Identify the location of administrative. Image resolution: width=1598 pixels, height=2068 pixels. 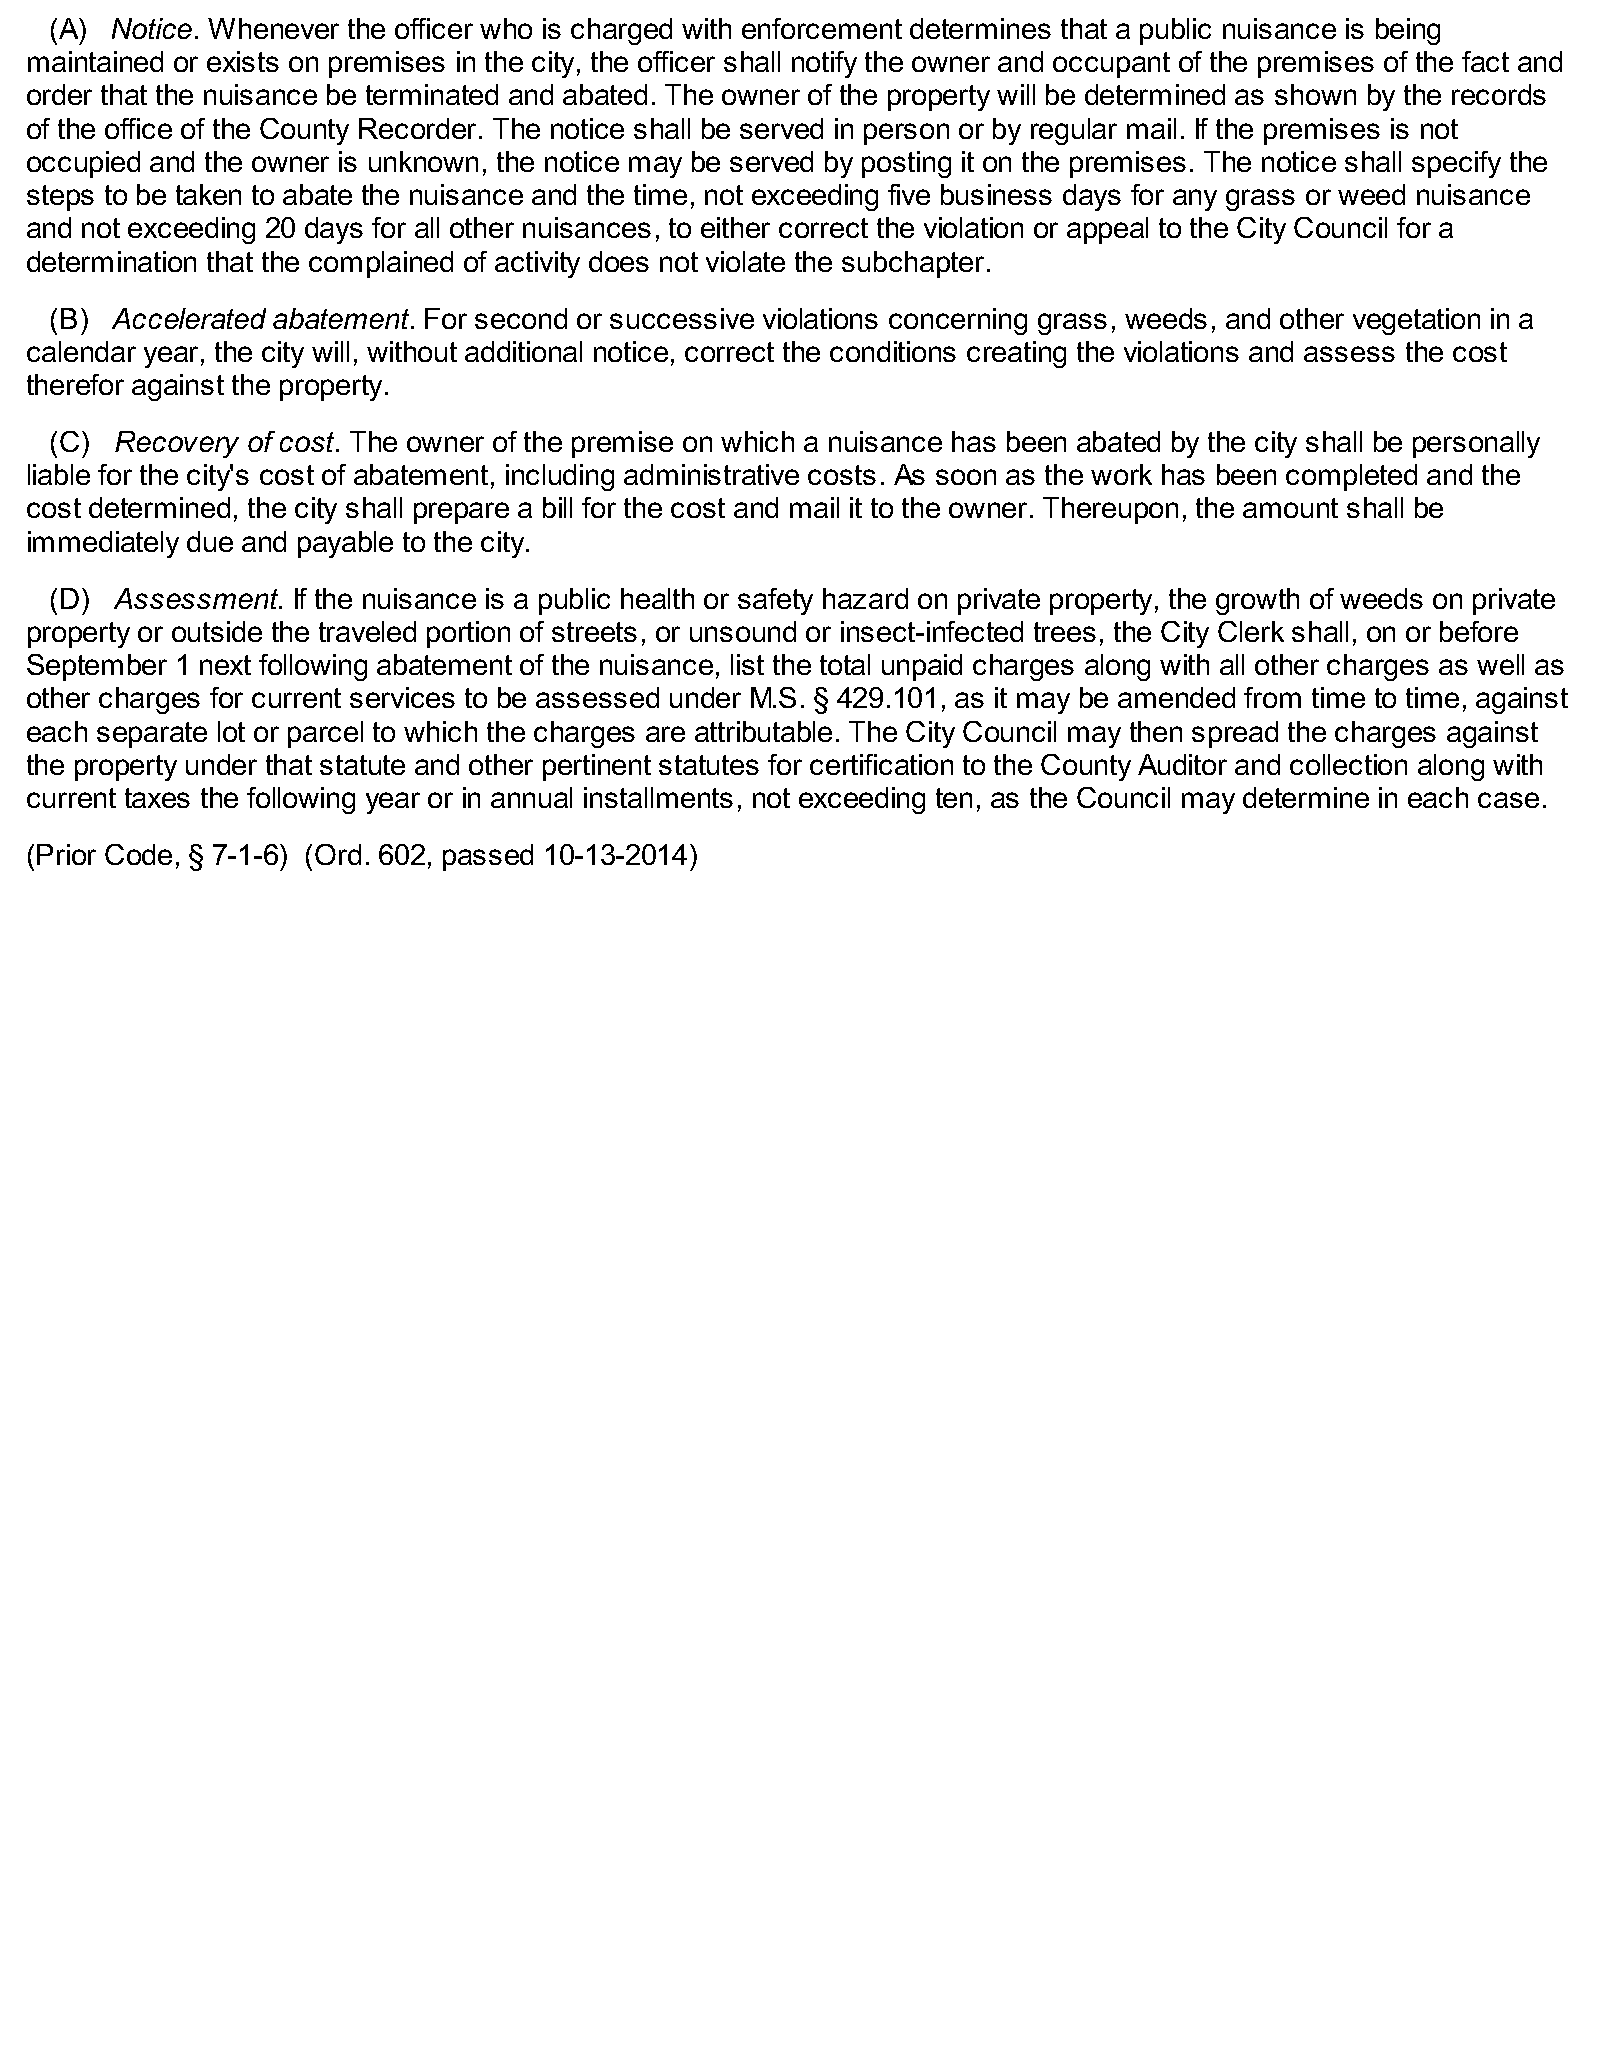
(711, 474).
